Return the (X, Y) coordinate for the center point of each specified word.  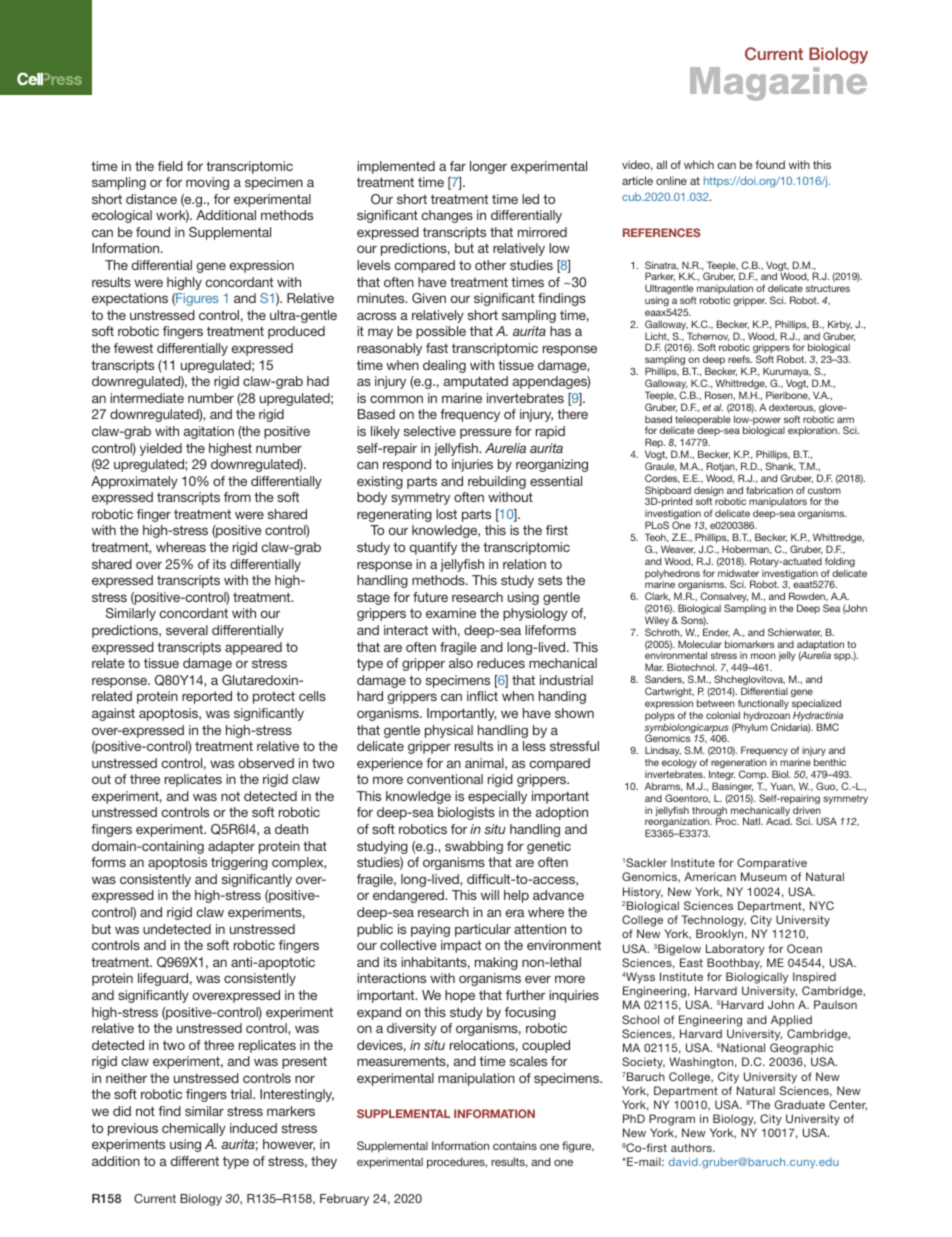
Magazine (778, 84)
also (461, 663)
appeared (253, 648)
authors (692, 1147)
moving (207, 183)
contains (515, 1145)
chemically (194, 1129)
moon (763, 656)
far (458, 166)
